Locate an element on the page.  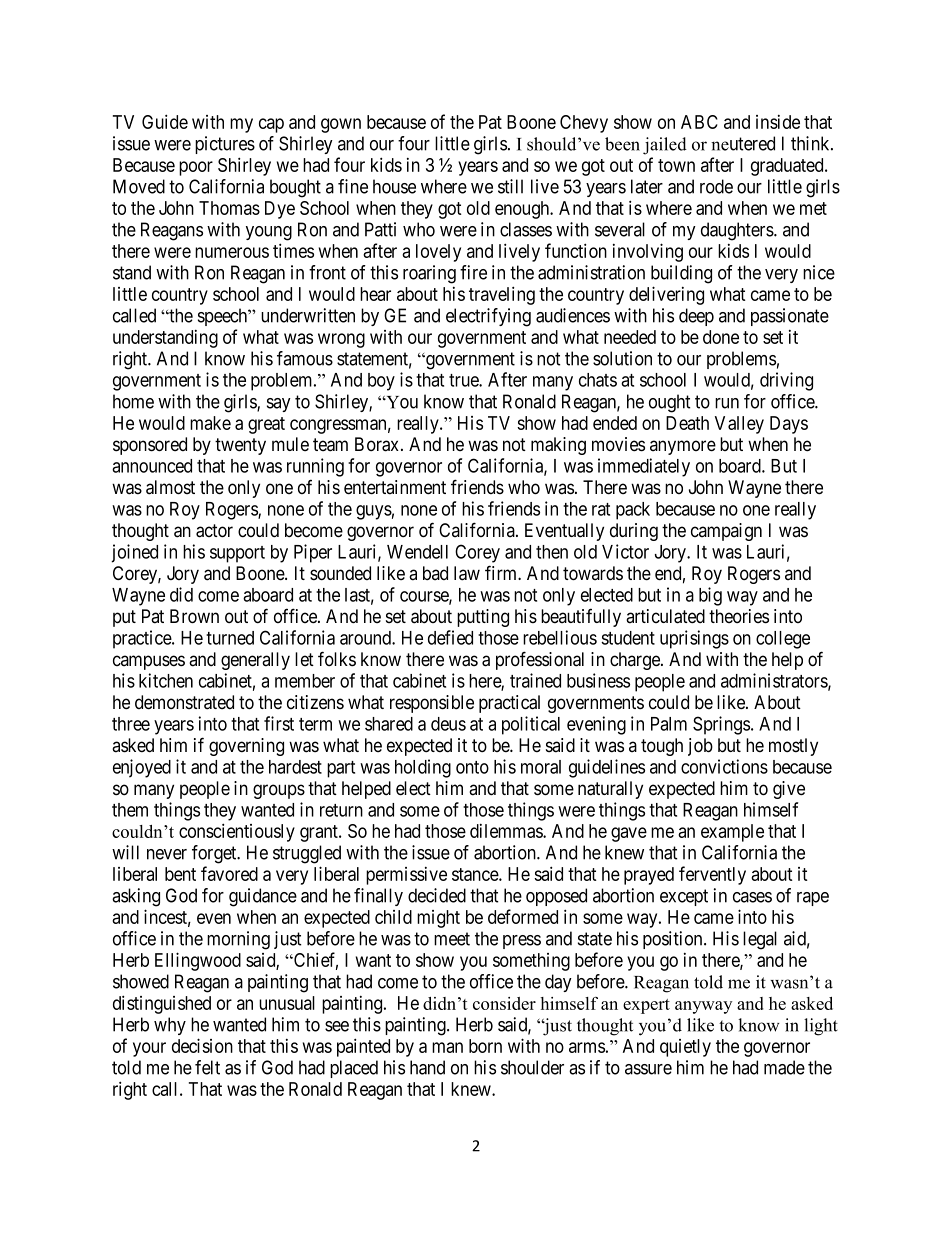
neutered is located at coordinates (743, 143).
